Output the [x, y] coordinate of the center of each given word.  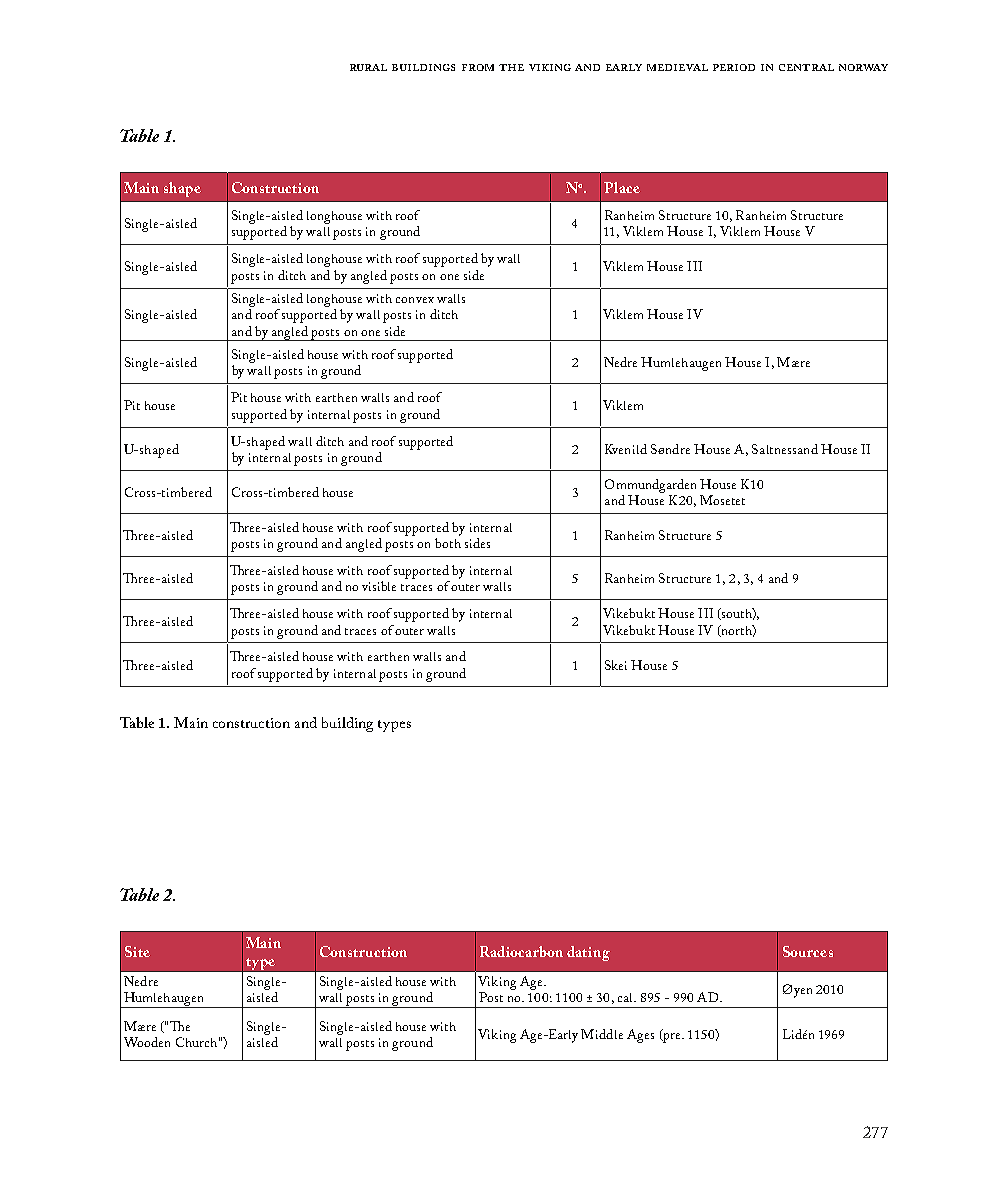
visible [379, 586]
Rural [368, 67]
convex [415, 300]
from [478, 67]
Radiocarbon [521, 951]
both [448, 543]
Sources [808, 951]
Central [806, 67]
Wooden [147, 1042]
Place [622, 187]
